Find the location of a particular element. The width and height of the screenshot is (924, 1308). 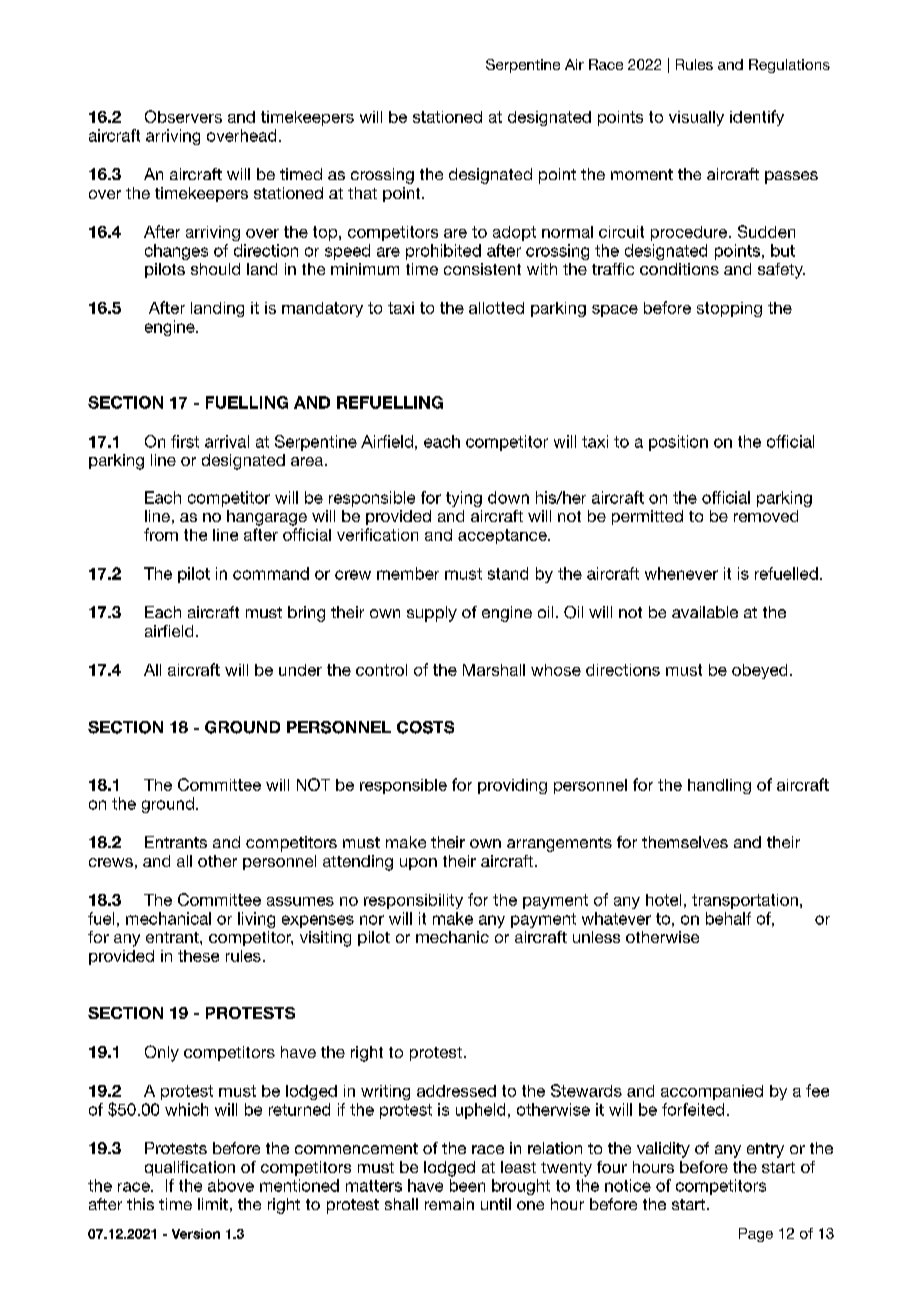

until is located at coordinates (496, 1204).
